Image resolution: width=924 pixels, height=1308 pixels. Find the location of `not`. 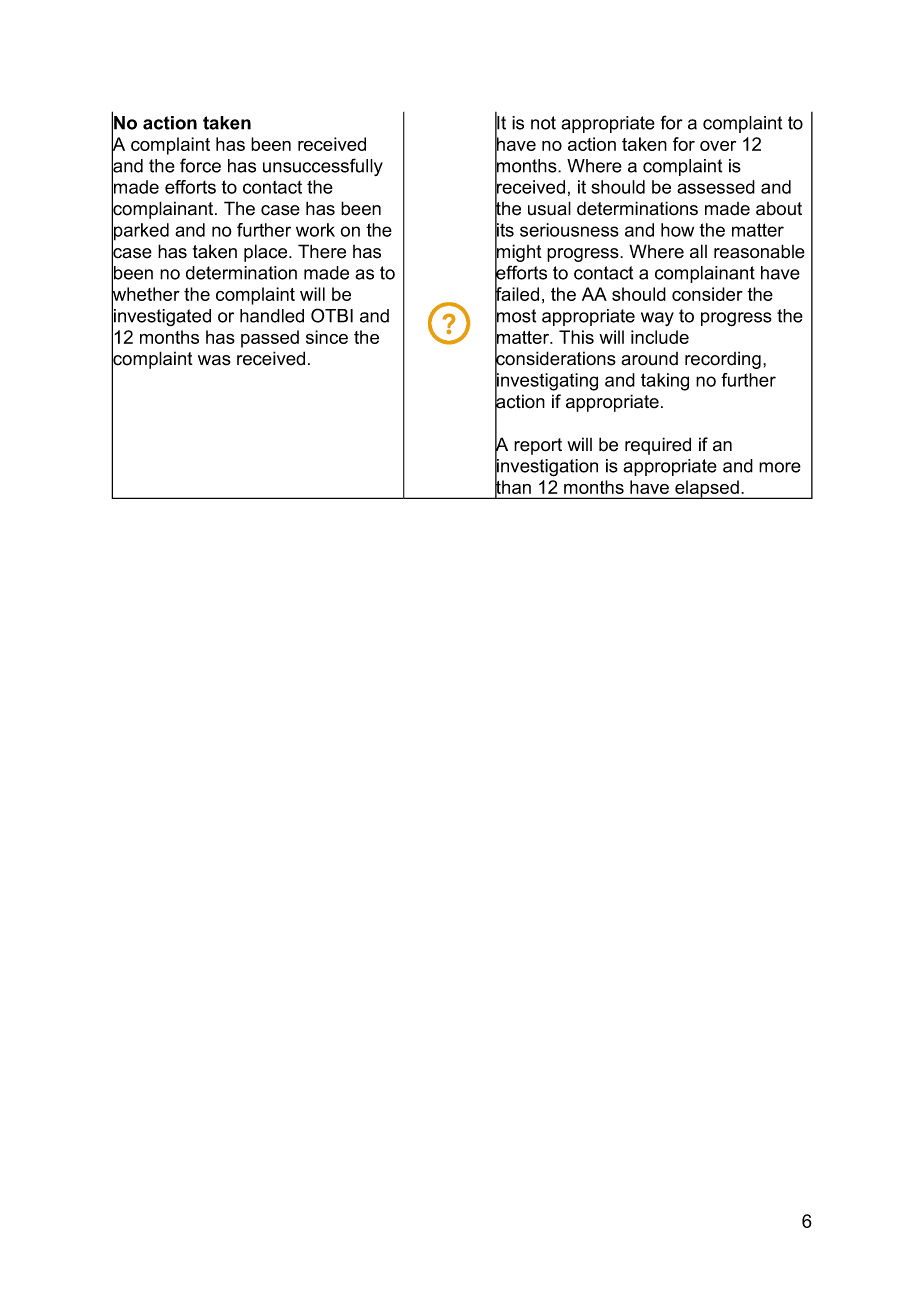

not is located at coordinates (543, 123).
